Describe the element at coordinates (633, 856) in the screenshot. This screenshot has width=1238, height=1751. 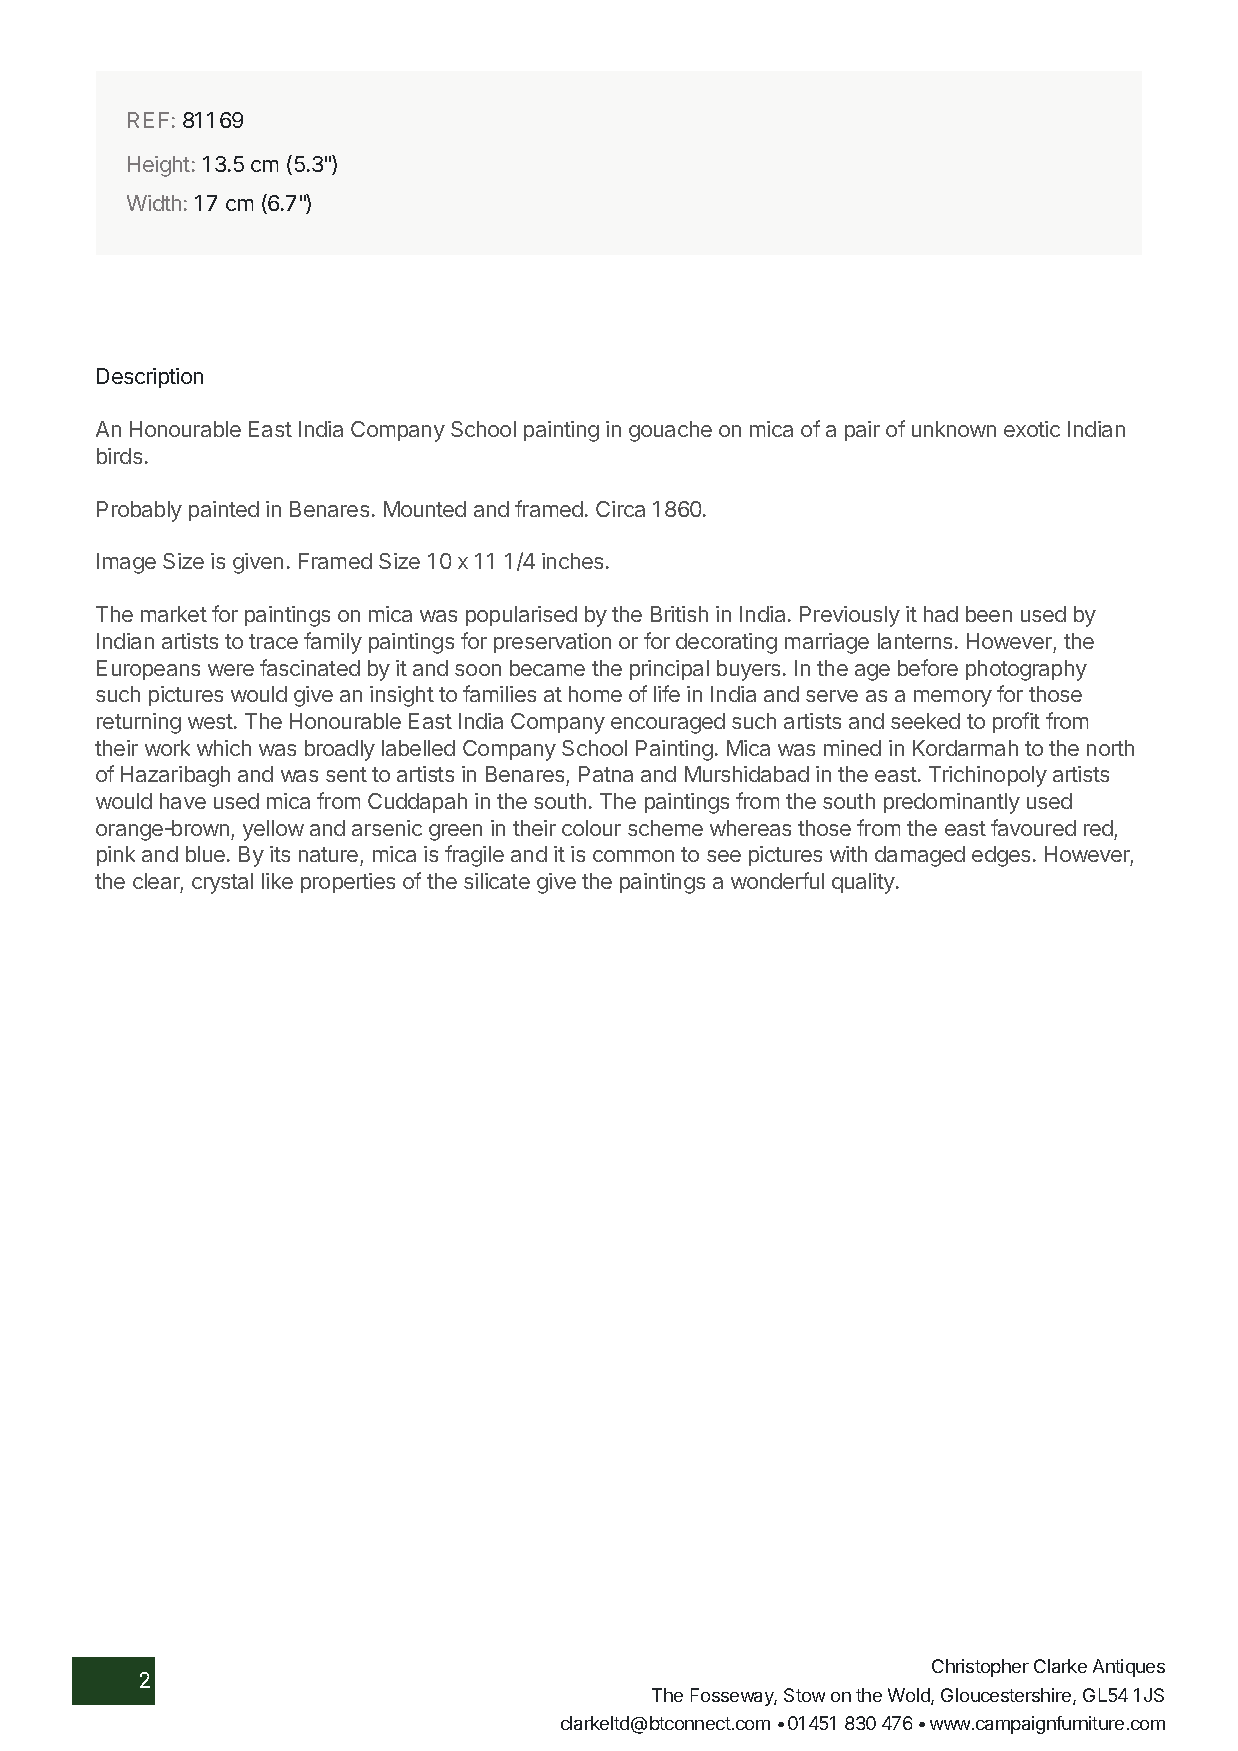
I see `common` at that location.
